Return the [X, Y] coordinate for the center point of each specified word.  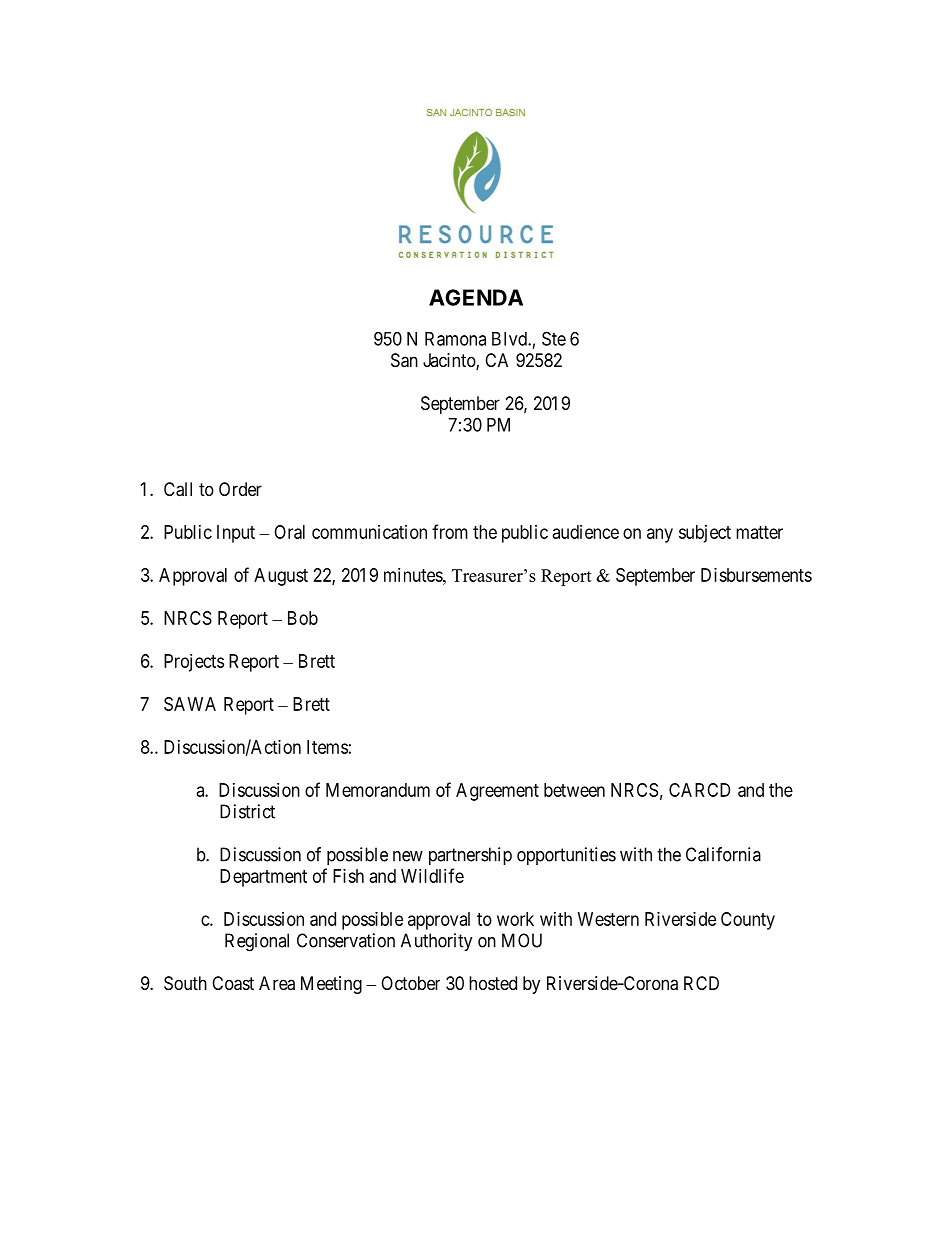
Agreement [497, 792]
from [450, 531]
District [247, 811]
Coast [233, 983]
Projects [194, 663]
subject [705, 534]
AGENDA [476, 297]
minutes [414, 575]
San [404, 360]
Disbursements [756, 575]
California [723, 854]
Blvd [510, 339]
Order [240, 489]
